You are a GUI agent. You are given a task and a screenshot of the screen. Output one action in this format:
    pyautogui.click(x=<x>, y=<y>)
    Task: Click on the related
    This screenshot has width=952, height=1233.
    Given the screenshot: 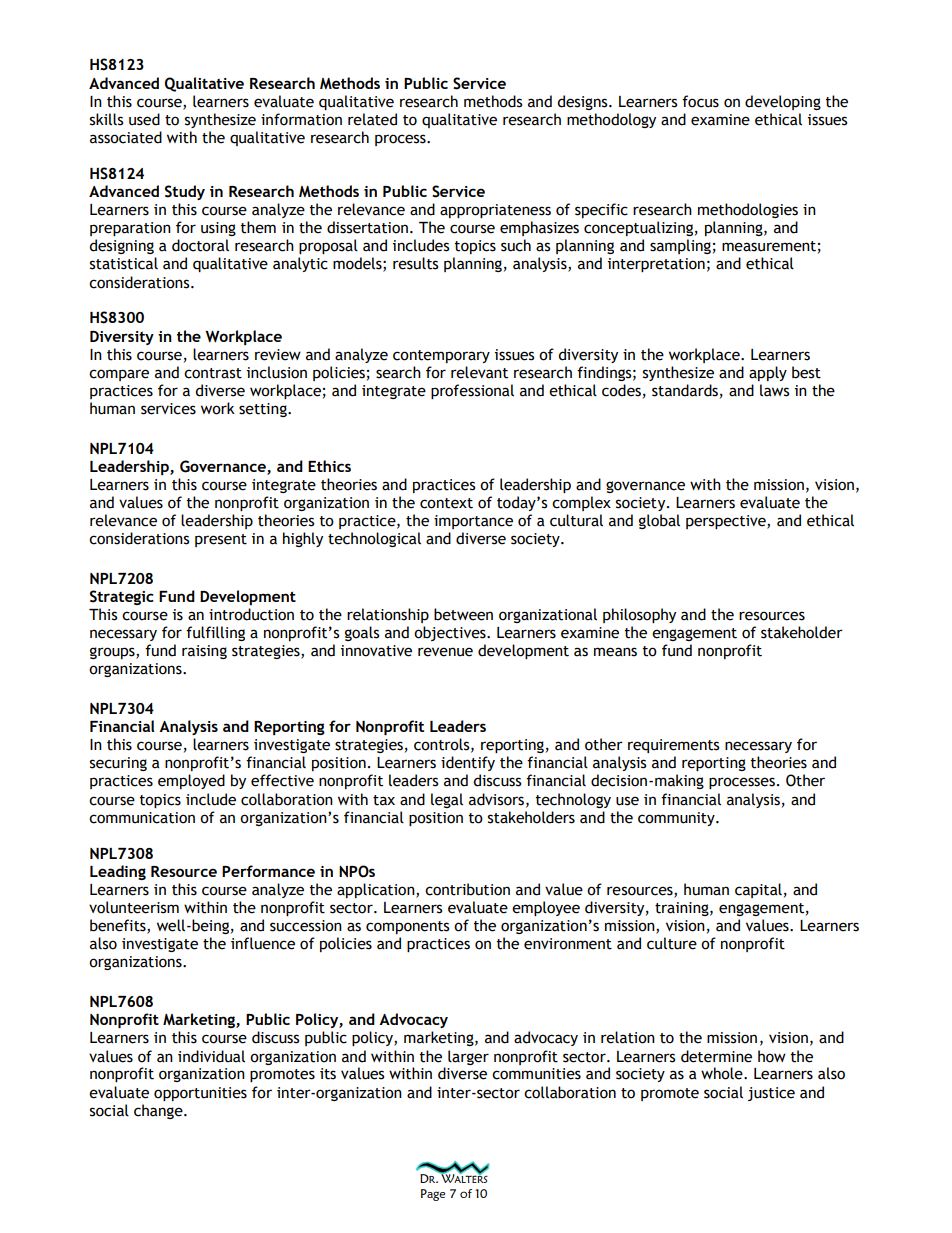 What is the action you would take?
    pyautogui.click(x=372, y=119)
